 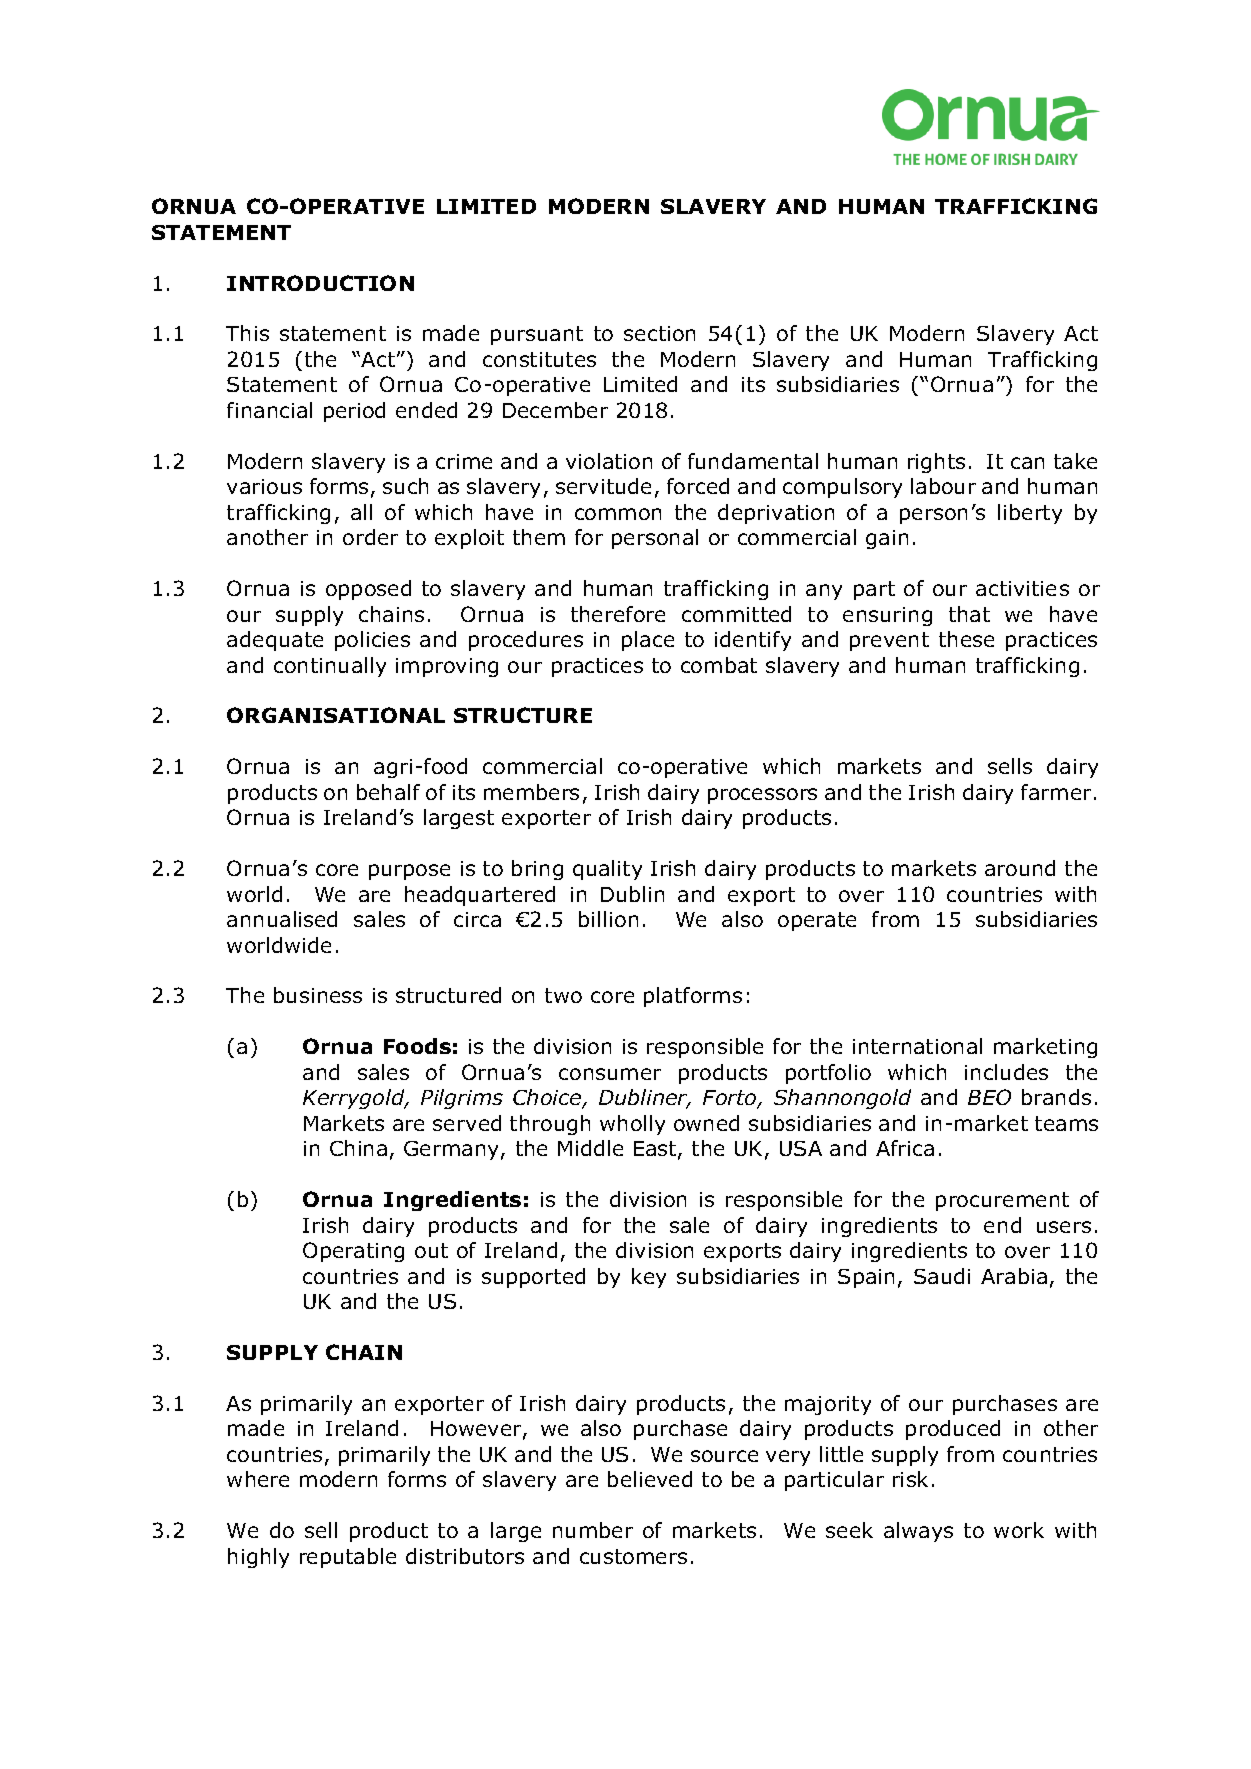 What do you see at coordinates (632, 1125) in the page?
I see `wholly` at bounding box center [632, 1125].
